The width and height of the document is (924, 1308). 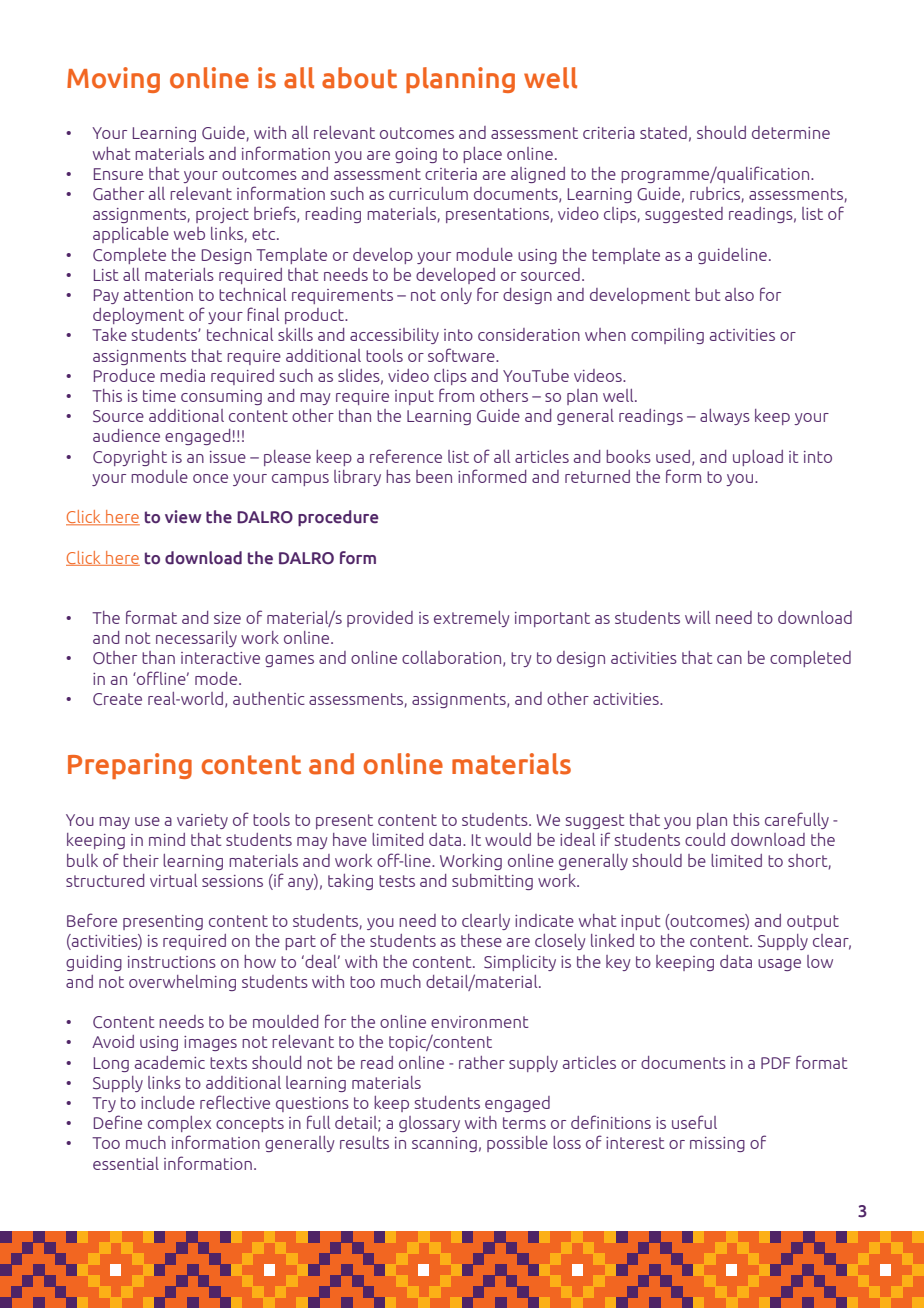 I want to click on determine, so click(x=791, y=132).
